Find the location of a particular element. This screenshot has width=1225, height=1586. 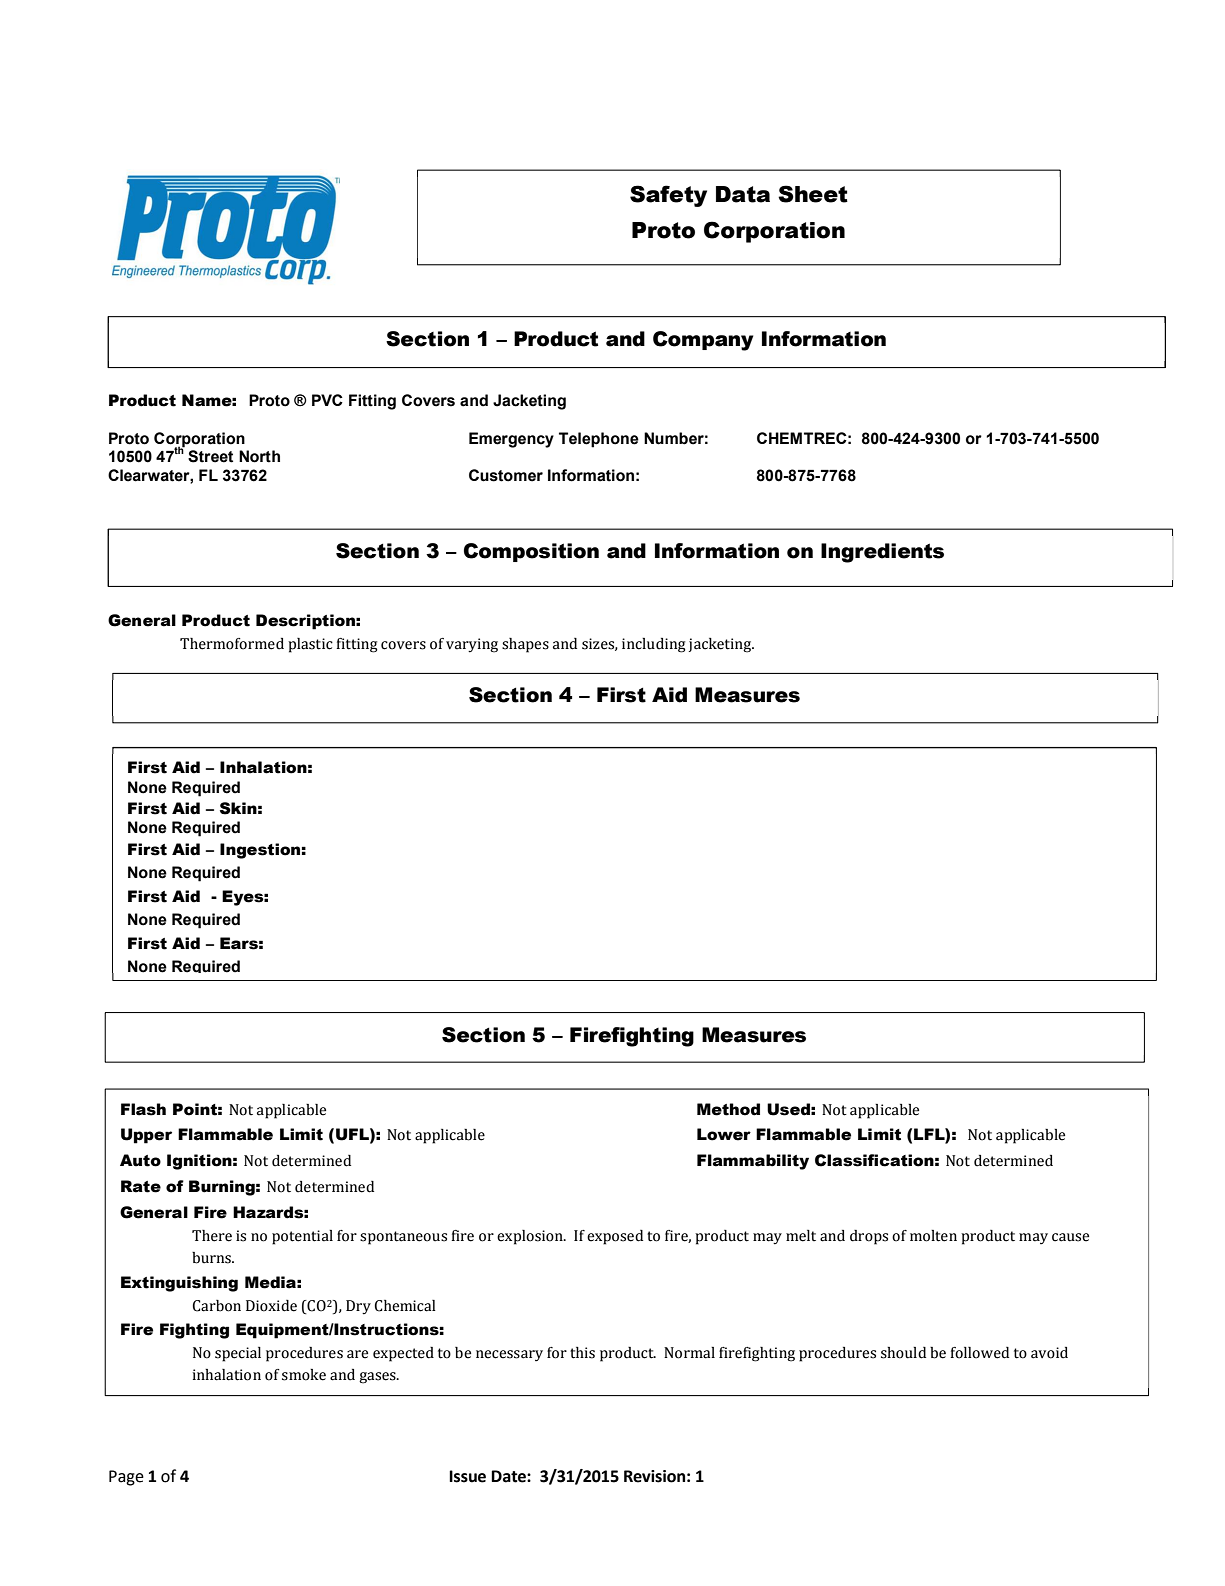

North is located at coordinates (259, 456).
